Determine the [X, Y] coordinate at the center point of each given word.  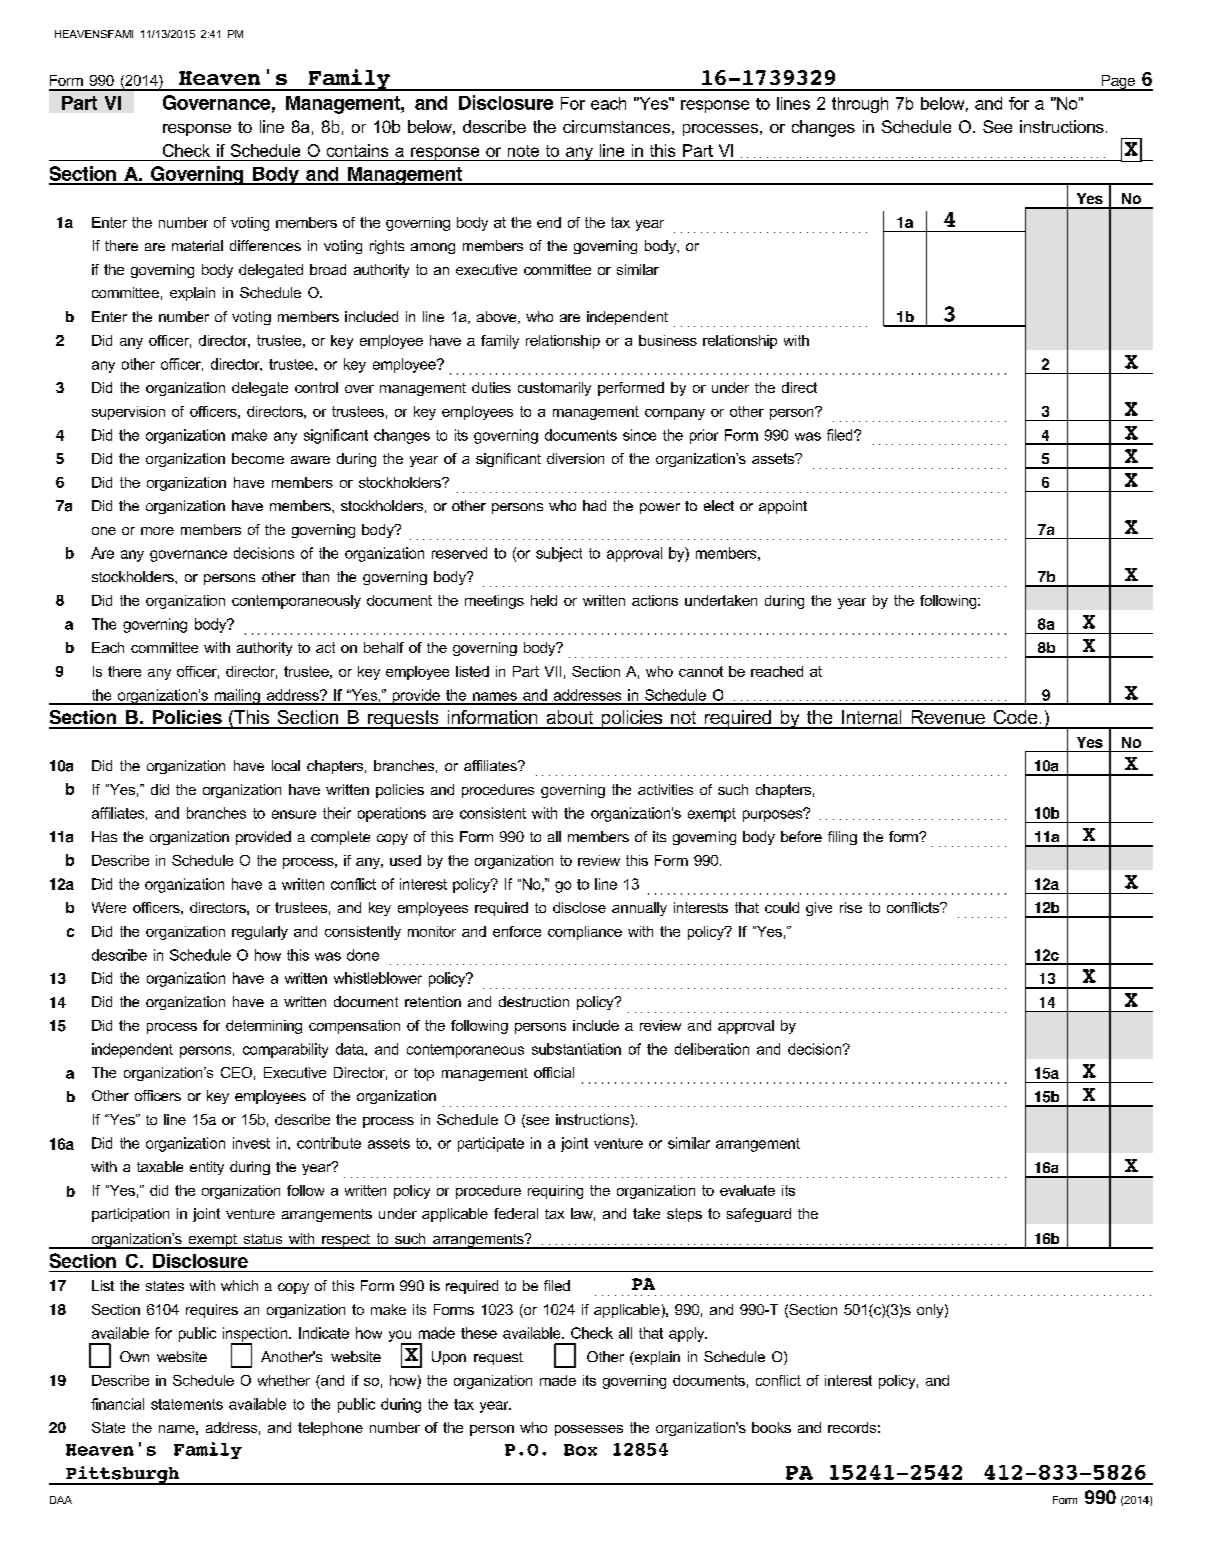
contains [357, 150]
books [771, 1427]
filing [842, 838]
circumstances [616, 126]
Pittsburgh [123, 1475]
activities [665, 789]
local [286, 765]
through [860, 105]
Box [580, 1450]
